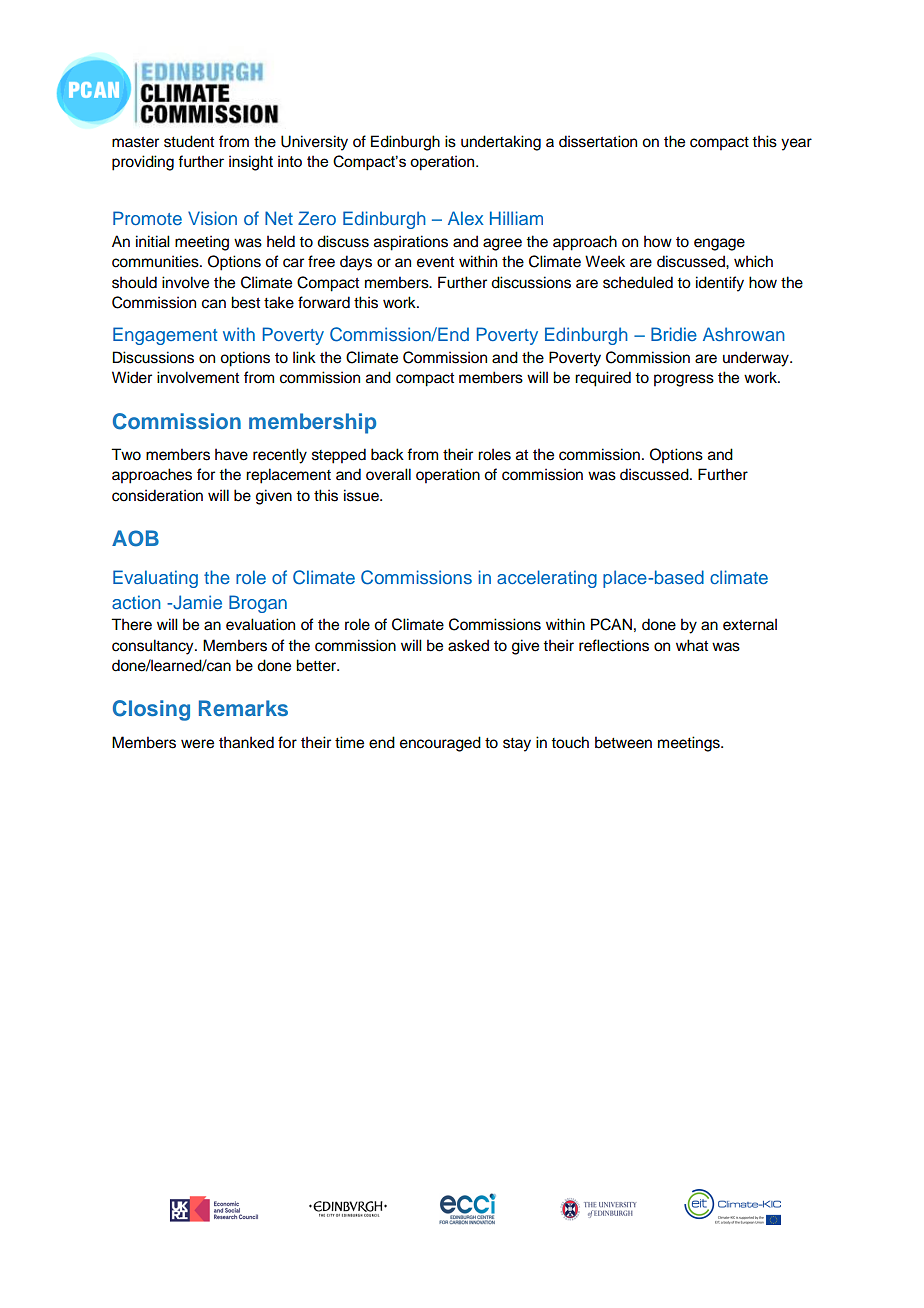 The width and height of the screenshot is (924, 1308). Describe the element at coordinates (603, 379) in the screenshot. I see `required` at that location.
